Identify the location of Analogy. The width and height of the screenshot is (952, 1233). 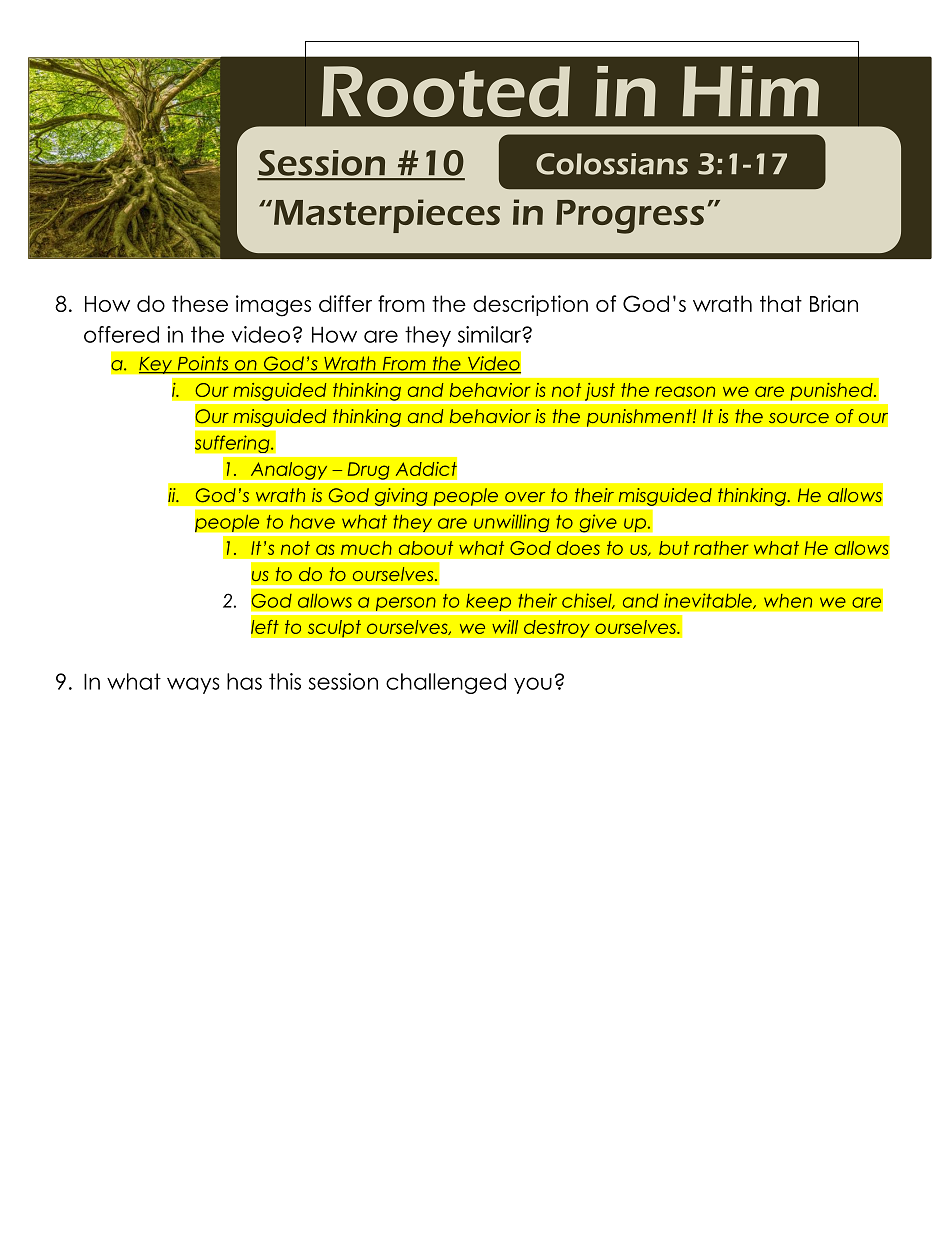
(289, 472).
